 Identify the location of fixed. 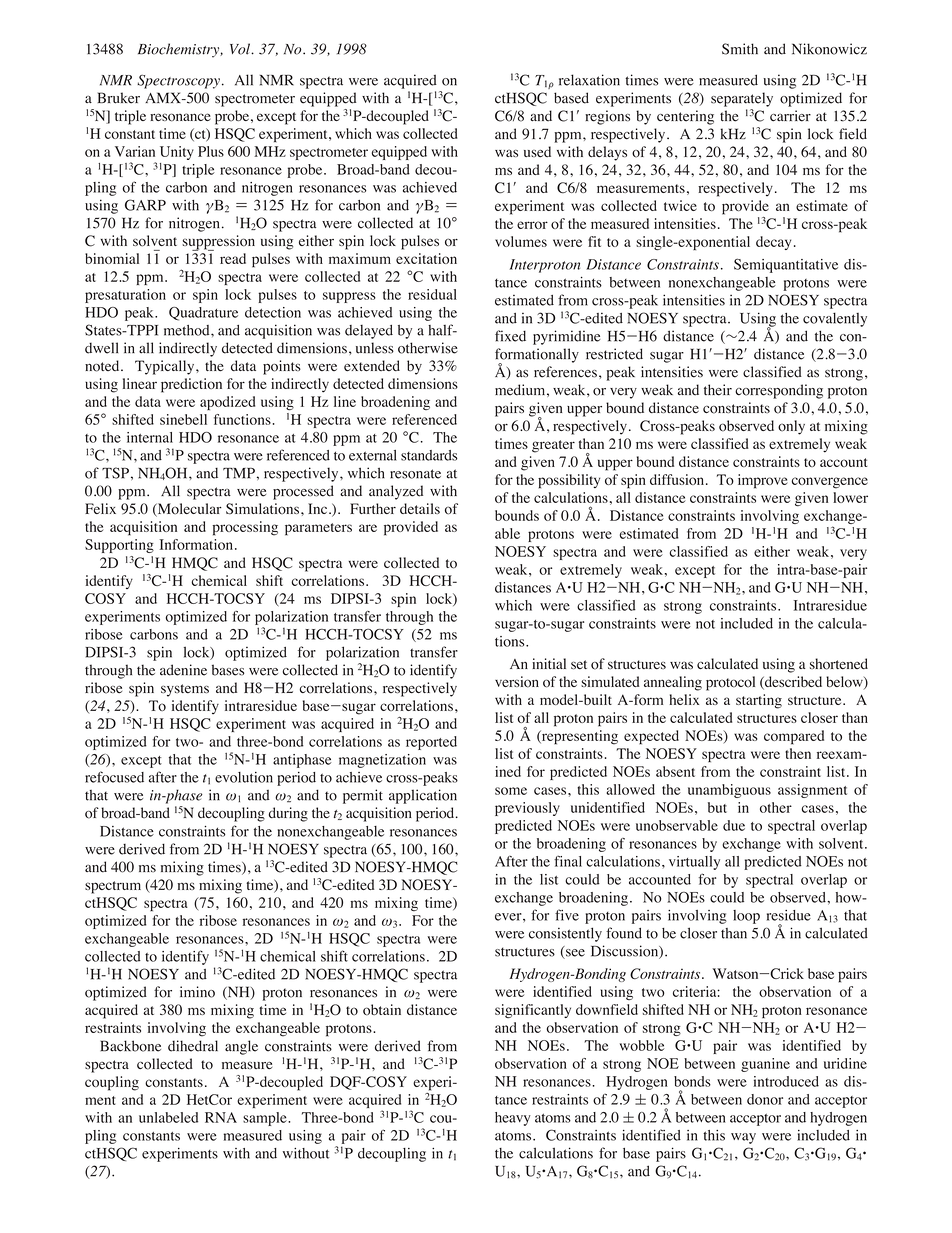
(510, 336).
